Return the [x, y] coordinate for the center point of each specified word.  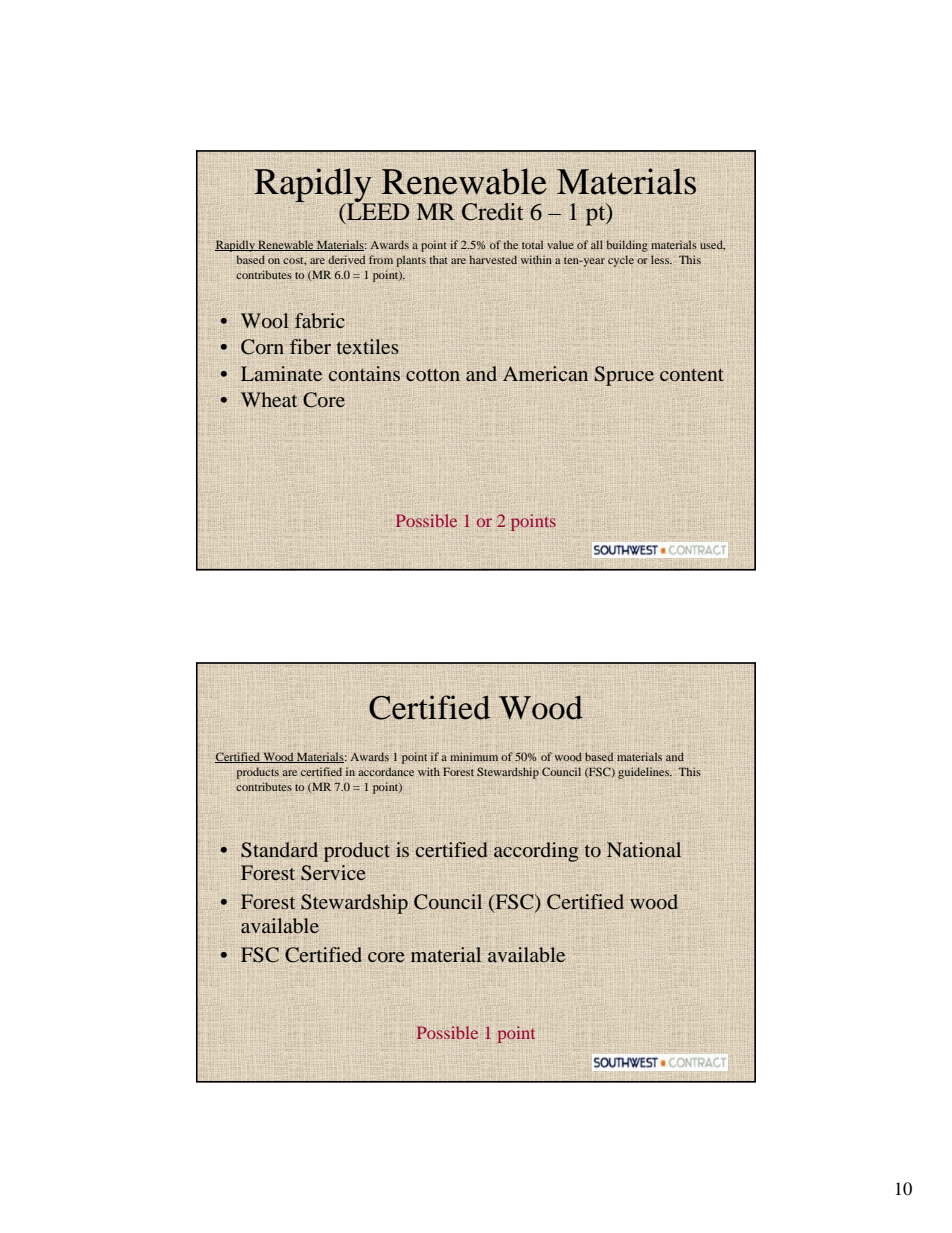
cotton [433, 375]
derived [346, 259]
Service [333, 873]
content [692, 374]
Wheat [269, 399]
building [627, 246]
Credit [493, 212]
